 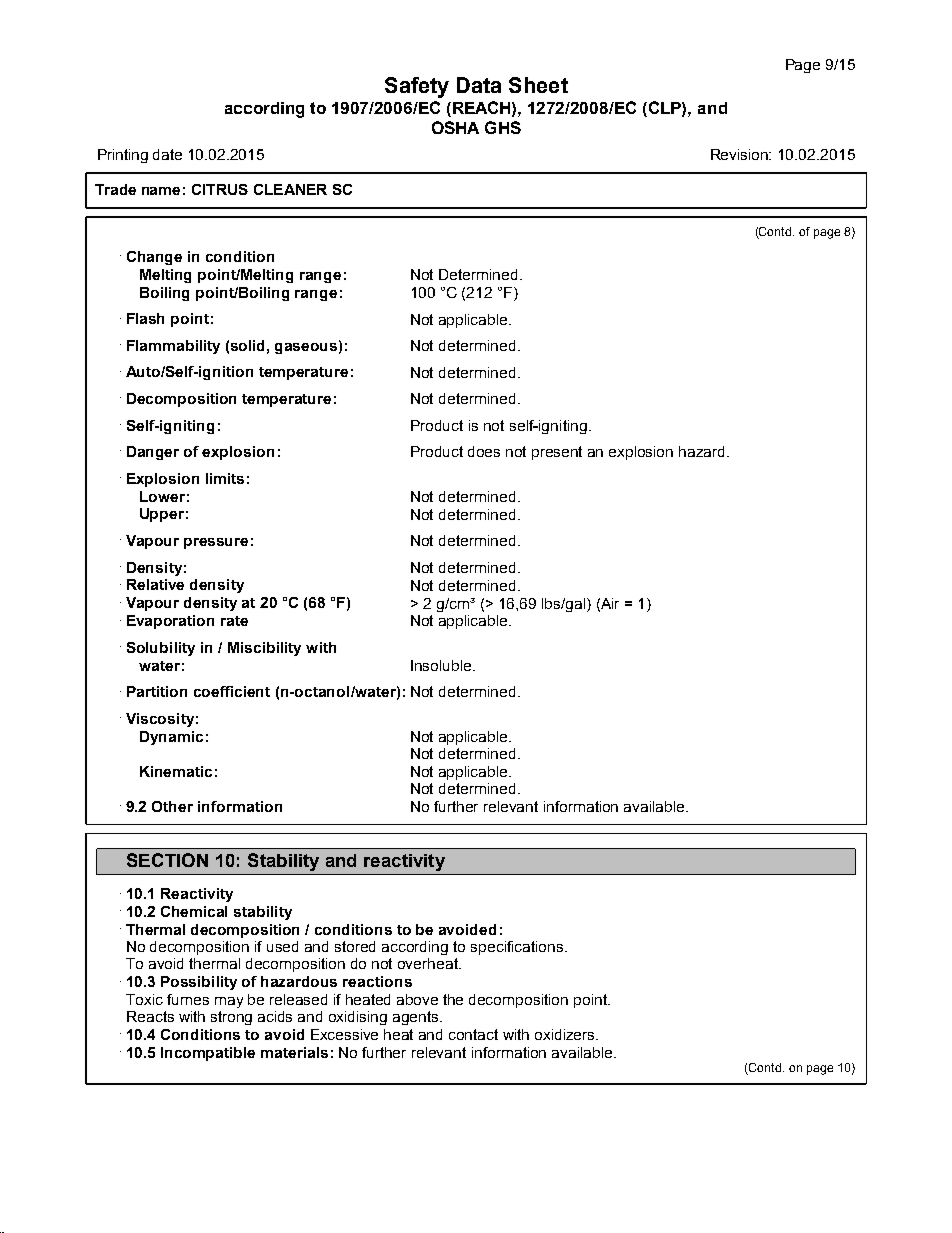 What do you see at coordinates (155, 584) in the screenshot?
I see `Relative` at bounding box center [155, 584].
